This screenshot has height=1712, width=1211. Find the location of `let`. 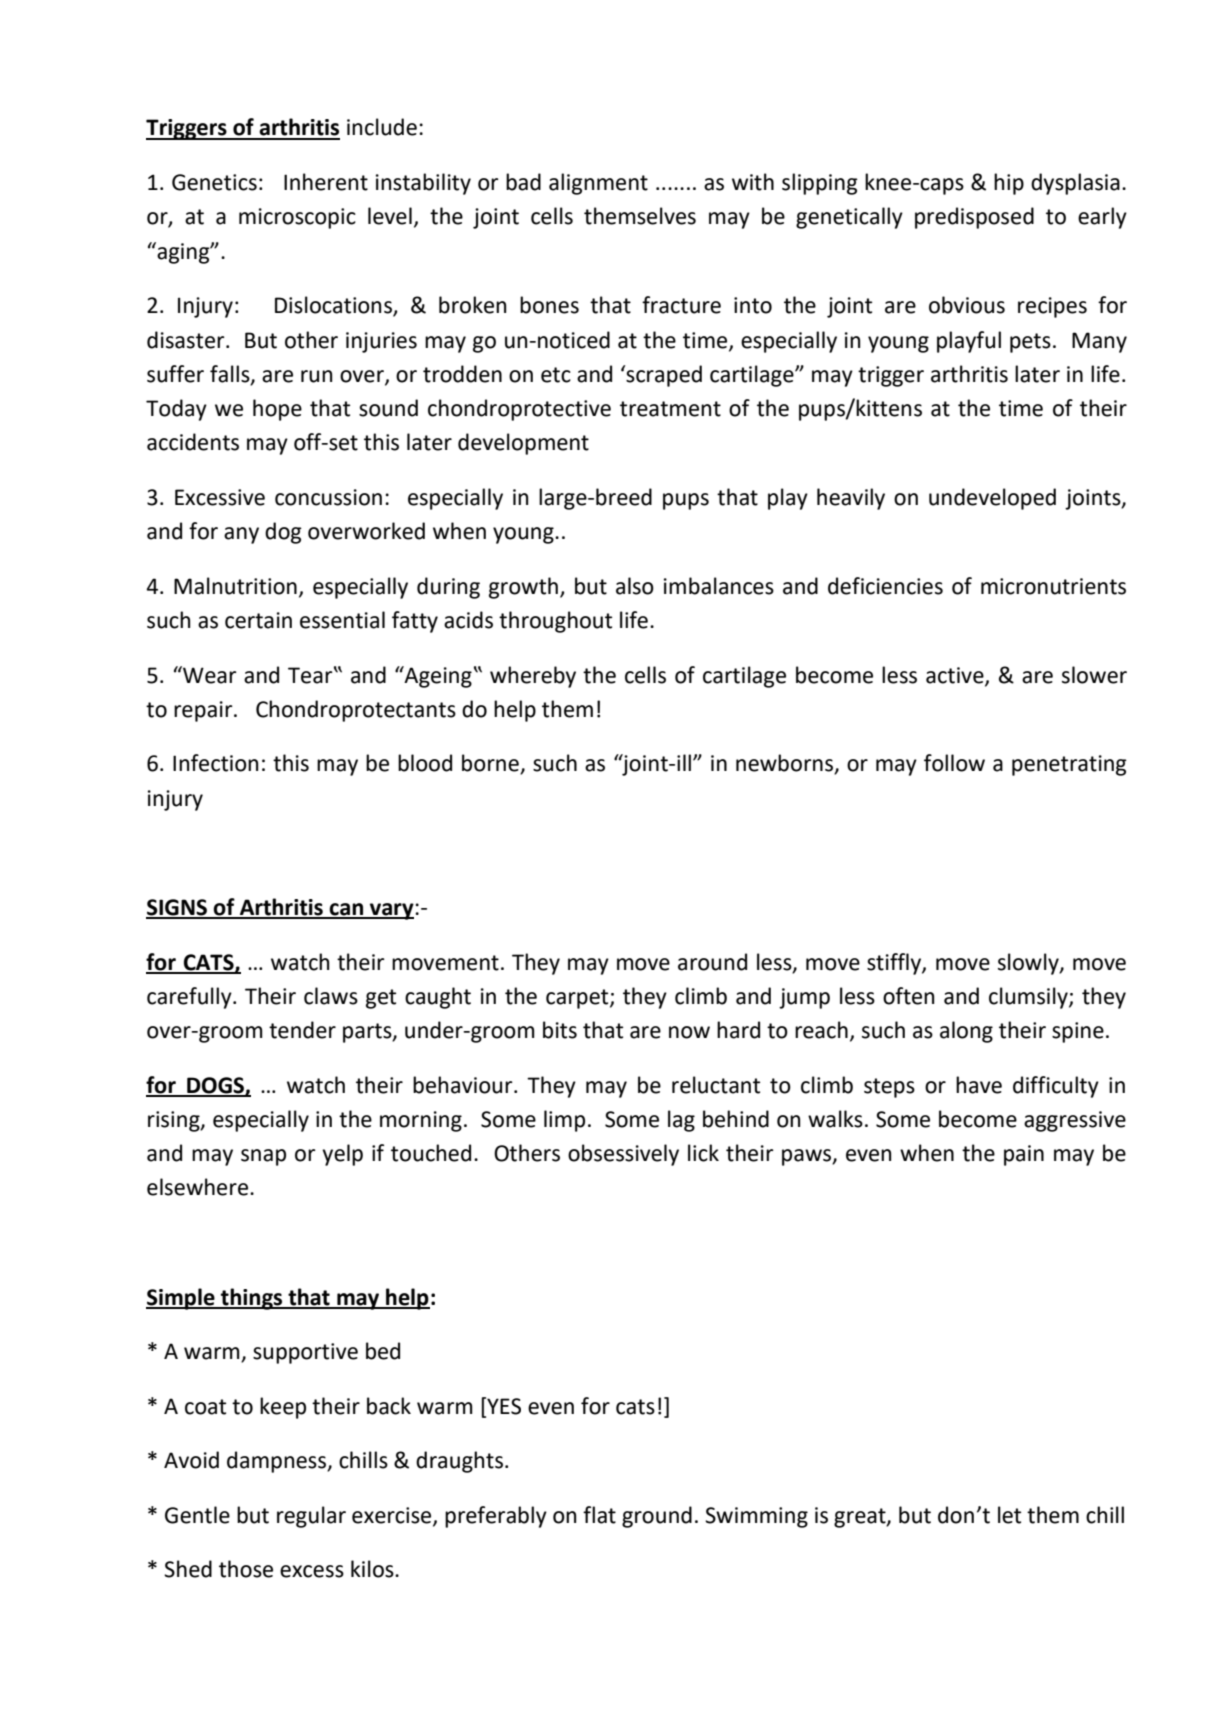

let is located at coordinates (1009, 1515).
